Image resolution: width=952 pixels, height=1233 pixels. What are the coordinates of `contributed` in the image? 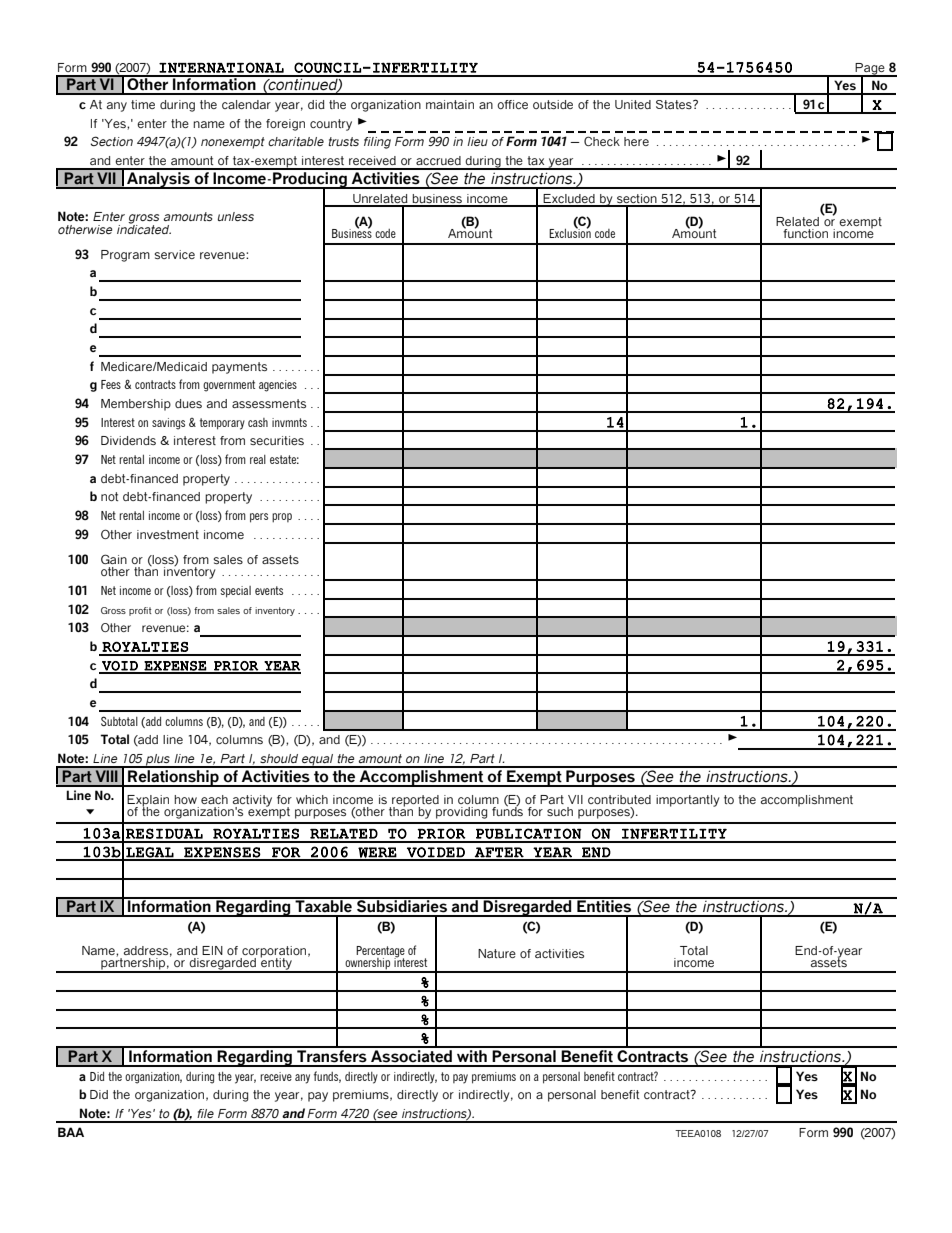 It's located at (619, 799).
